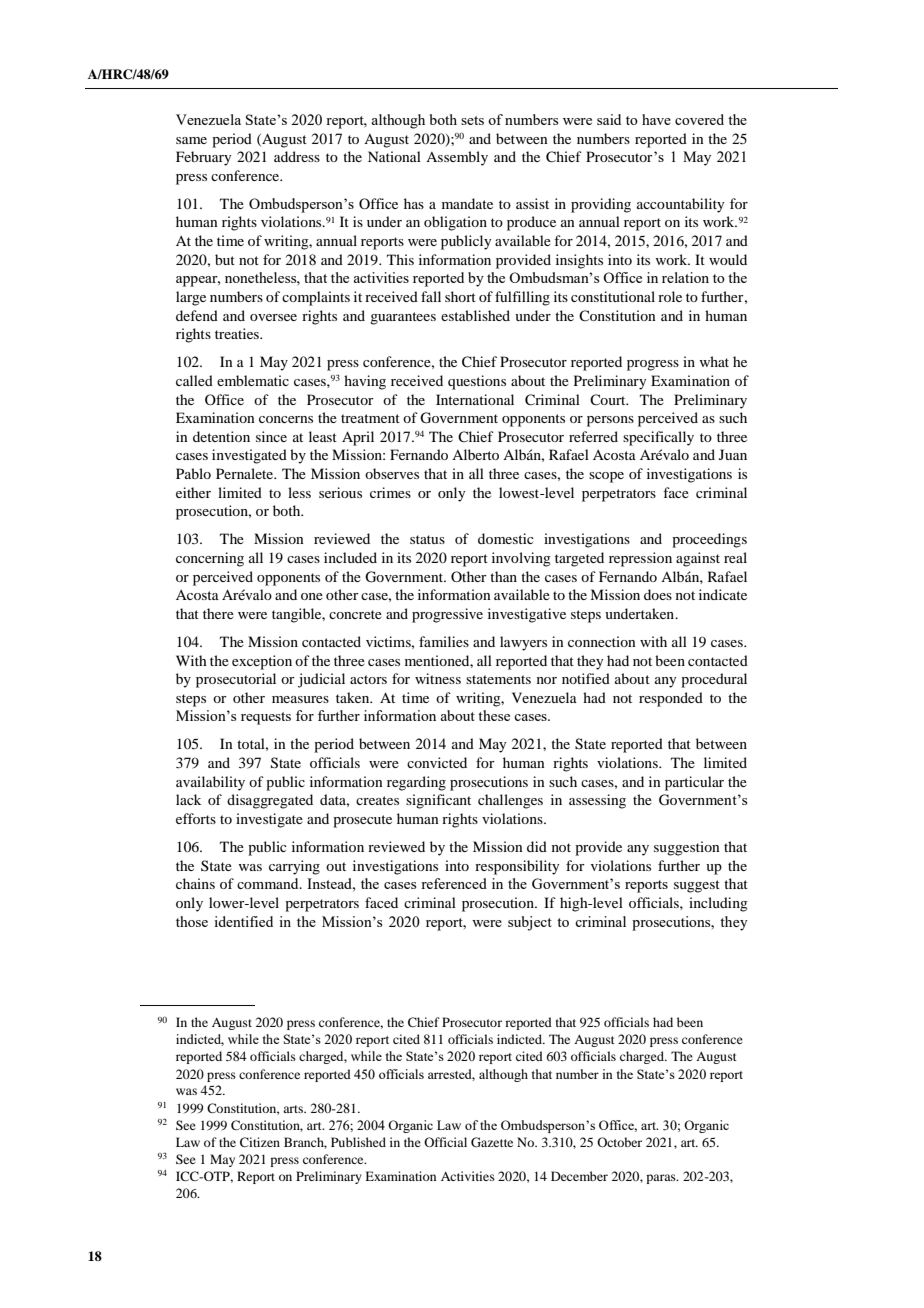 The image size is (924, 1308). What do you see at coordinates (297, 156) in the image?
I see `address` at bounding box center [297, 156].
